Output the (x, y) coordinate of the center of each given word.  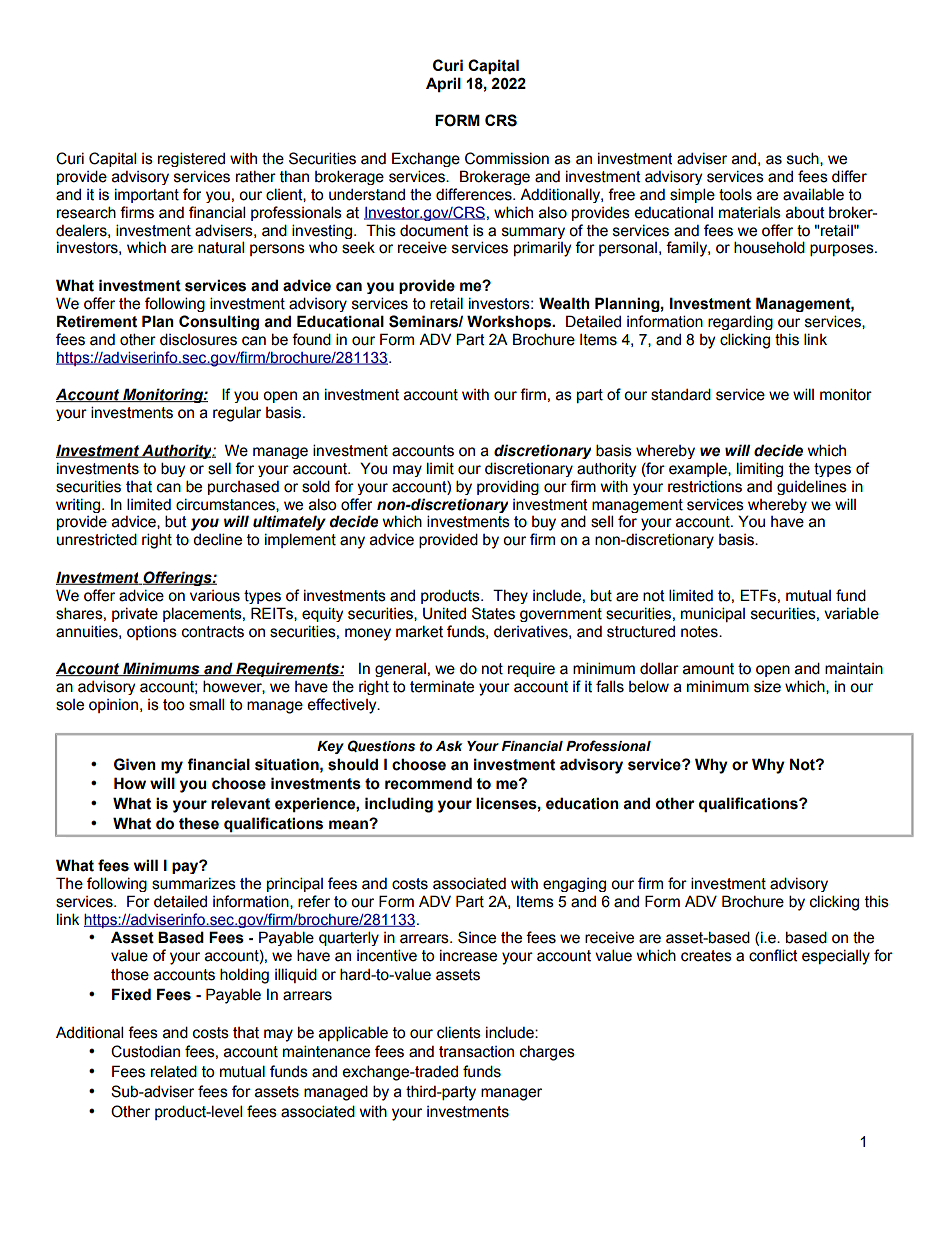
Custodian (145, 1051)
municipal (713, 614)
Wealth (564, 303)
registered (191, 159)
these (199, 823)
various (215, 596)
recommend (428, 783)
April (443, 84)
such (804, 159)
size (767, 687)
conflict (773, 955)
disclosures (198, 339)
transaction (476, 1052)
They (510, 596)
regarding (740, 322)
